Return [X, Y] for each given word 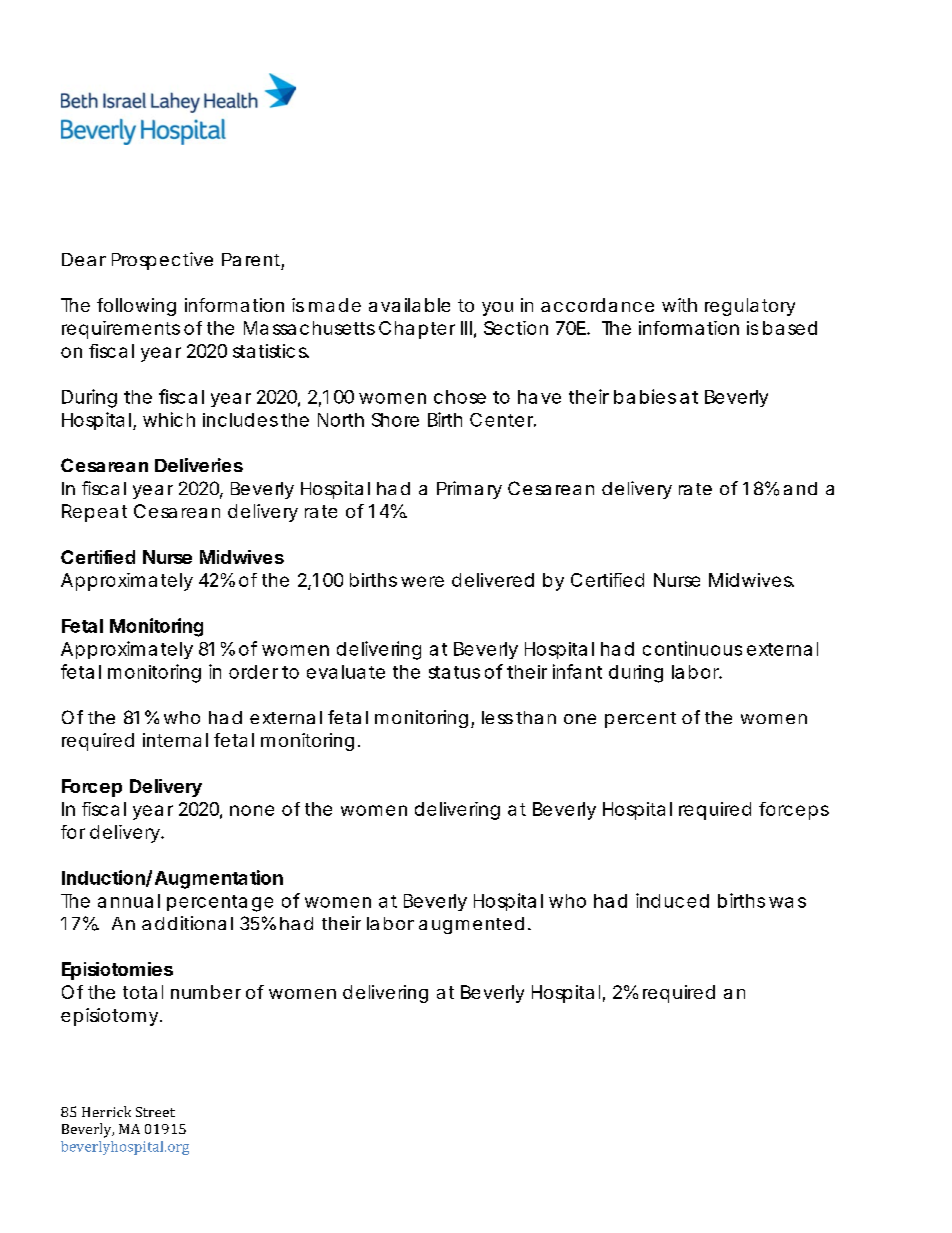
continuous [692, 648]
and [800, 488]
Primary [469, 490]
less [497, 717]
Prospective [162, 261]
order [253, 672]
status [454, 672]
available [409, 305]
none [252, 810]
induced [672, 900]
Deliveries [199, 465]
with [679, 305]
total [143, 992]
